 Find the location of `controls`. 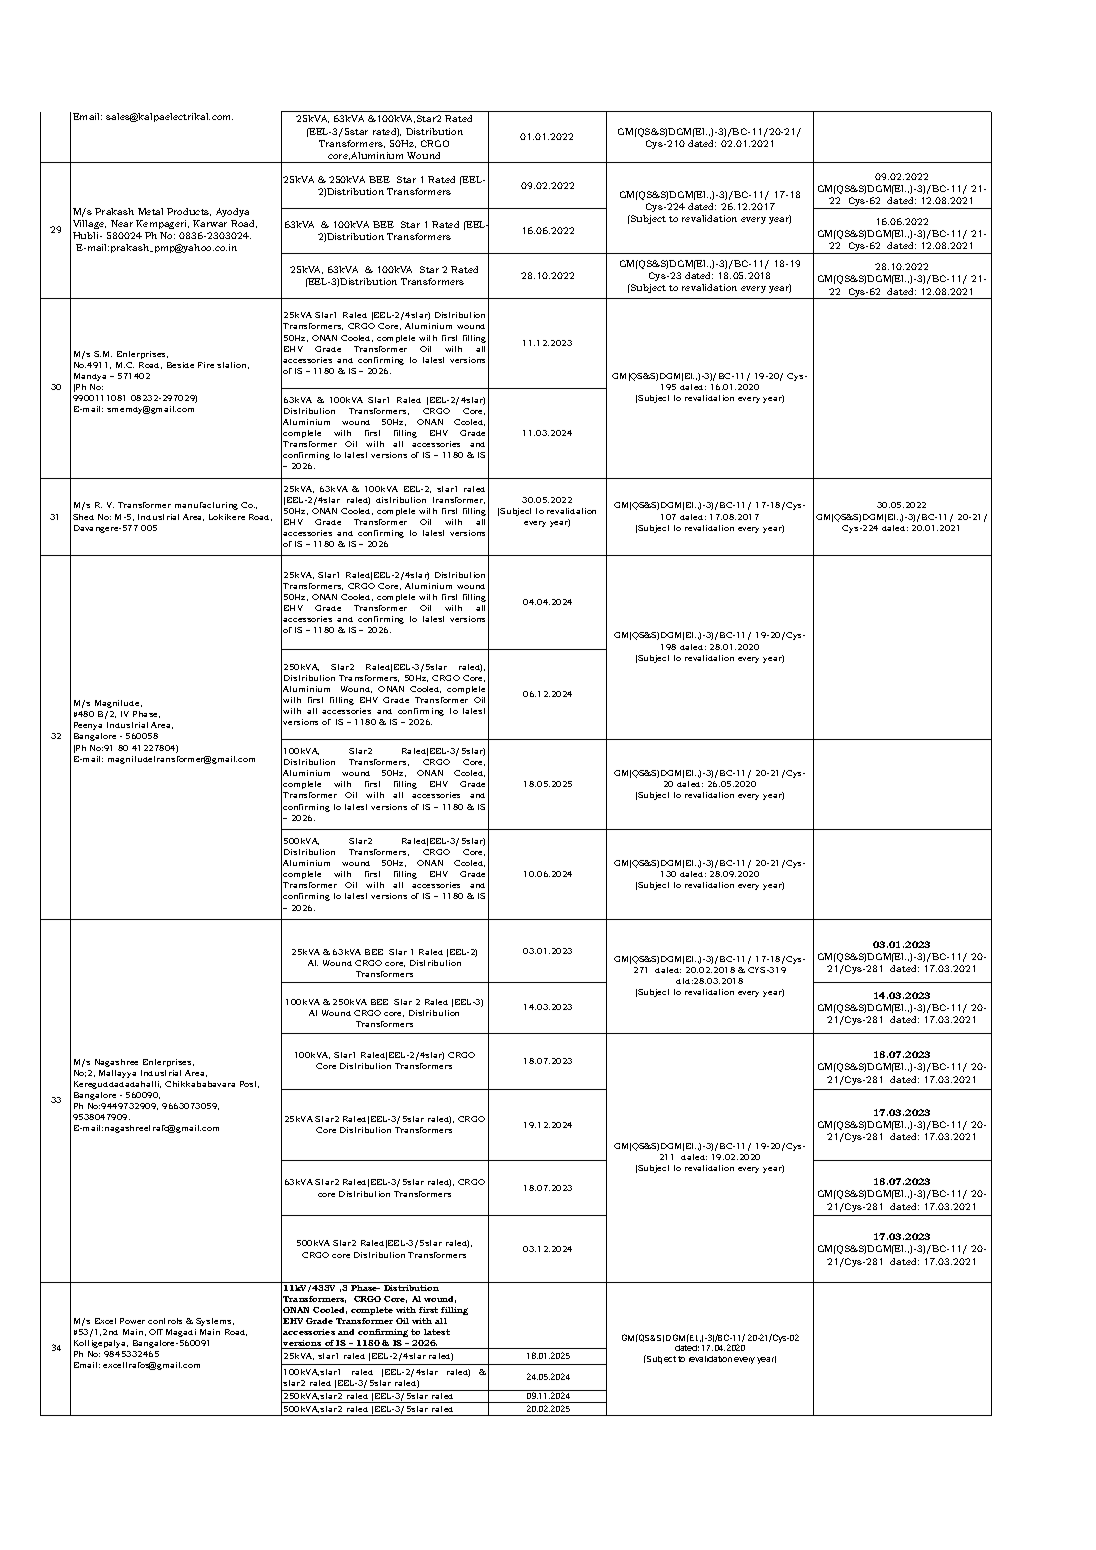

controls is located at coordinates (165, 1321).
